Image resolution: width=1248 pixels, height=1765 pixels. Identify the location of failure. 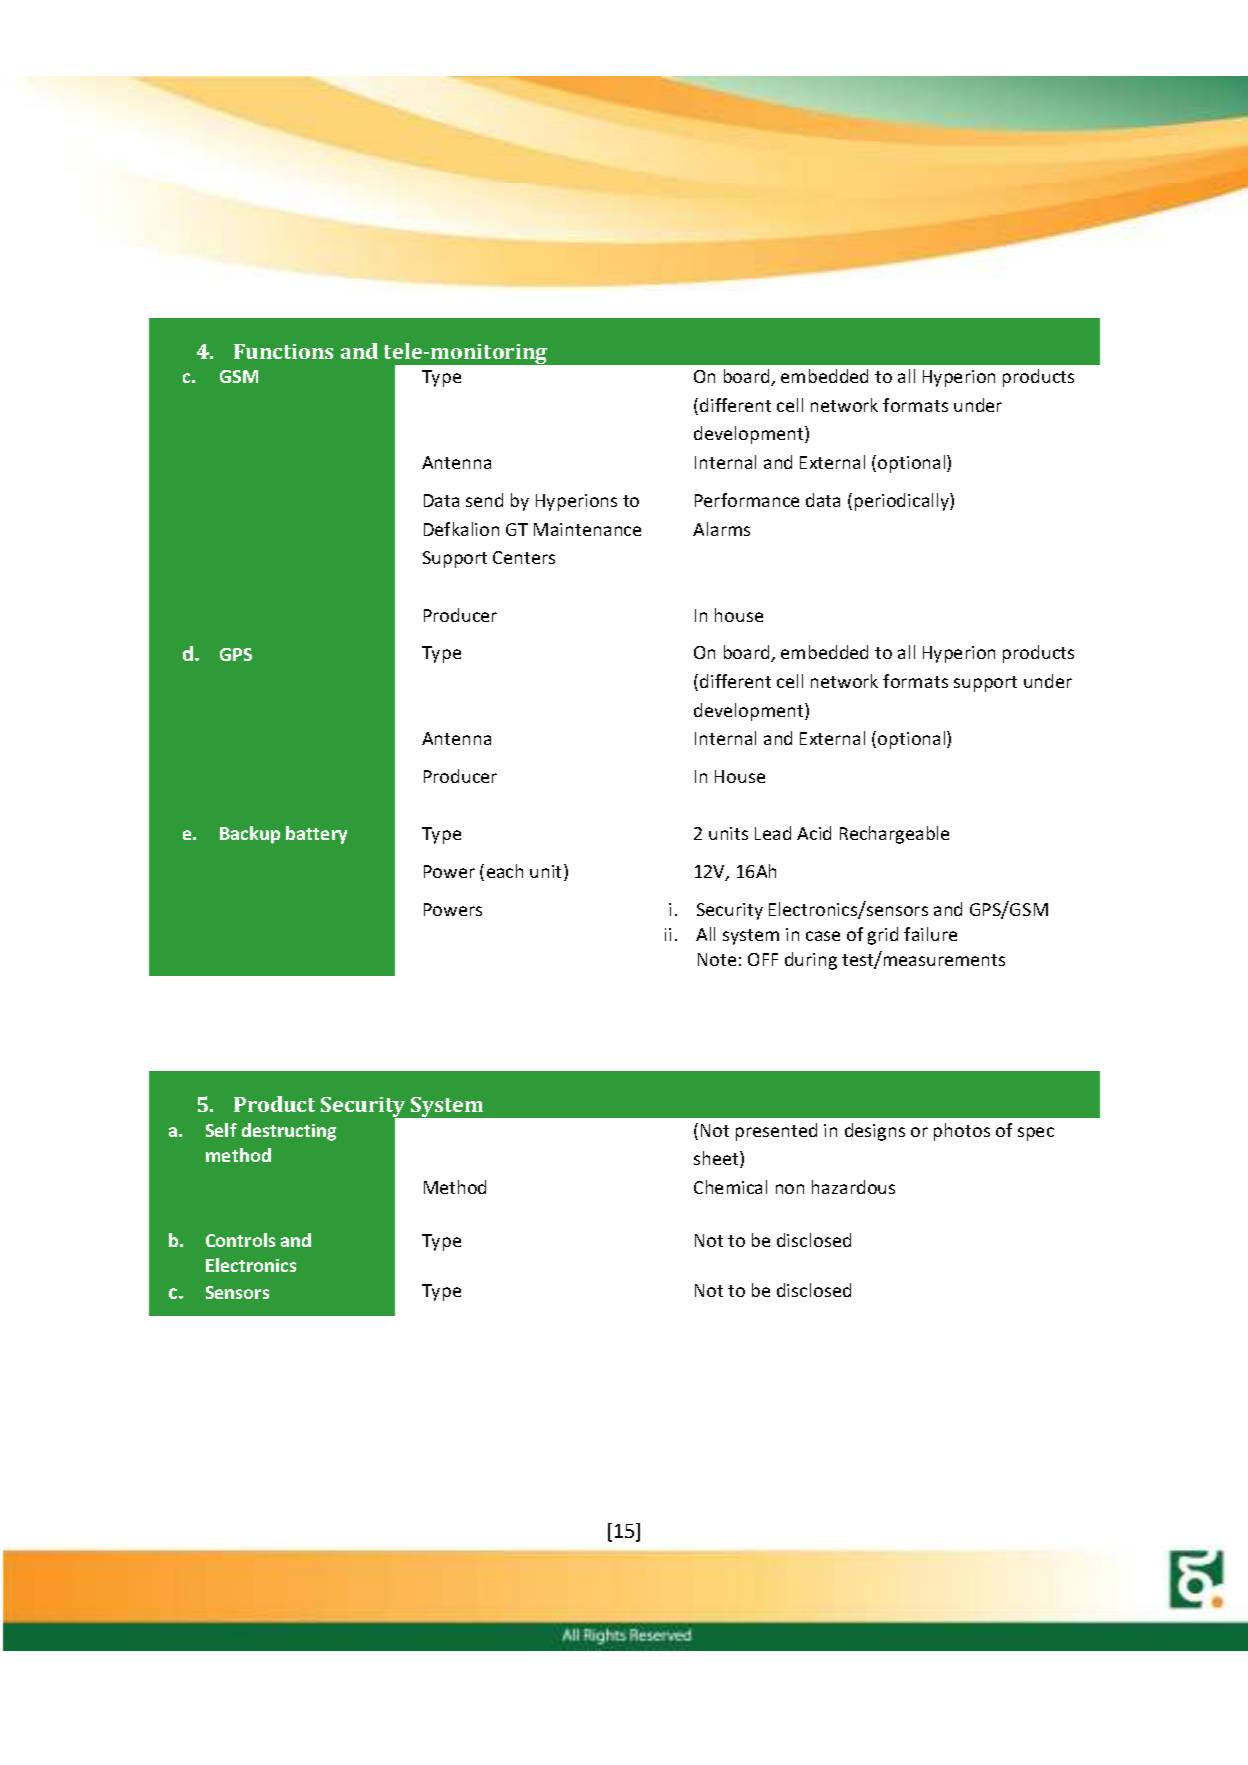
(930, 934).
